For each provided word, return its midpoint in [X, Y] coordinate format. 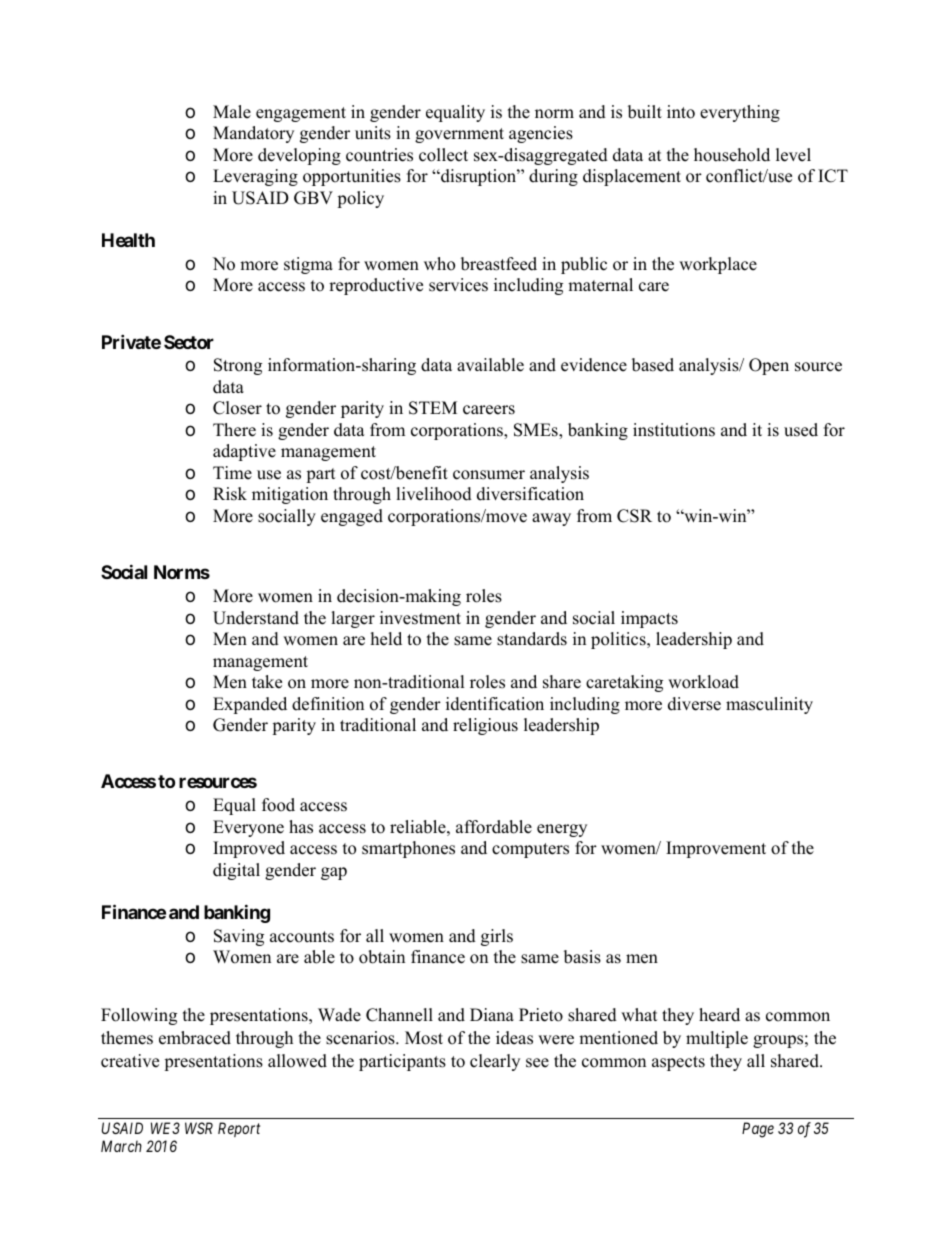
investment [420, 618]
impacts [649, 619]
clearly [495, 1062]
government [459, 135]
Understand [256, 618]
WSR [199, 1128]
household [732, 155]
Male [232, 112]
